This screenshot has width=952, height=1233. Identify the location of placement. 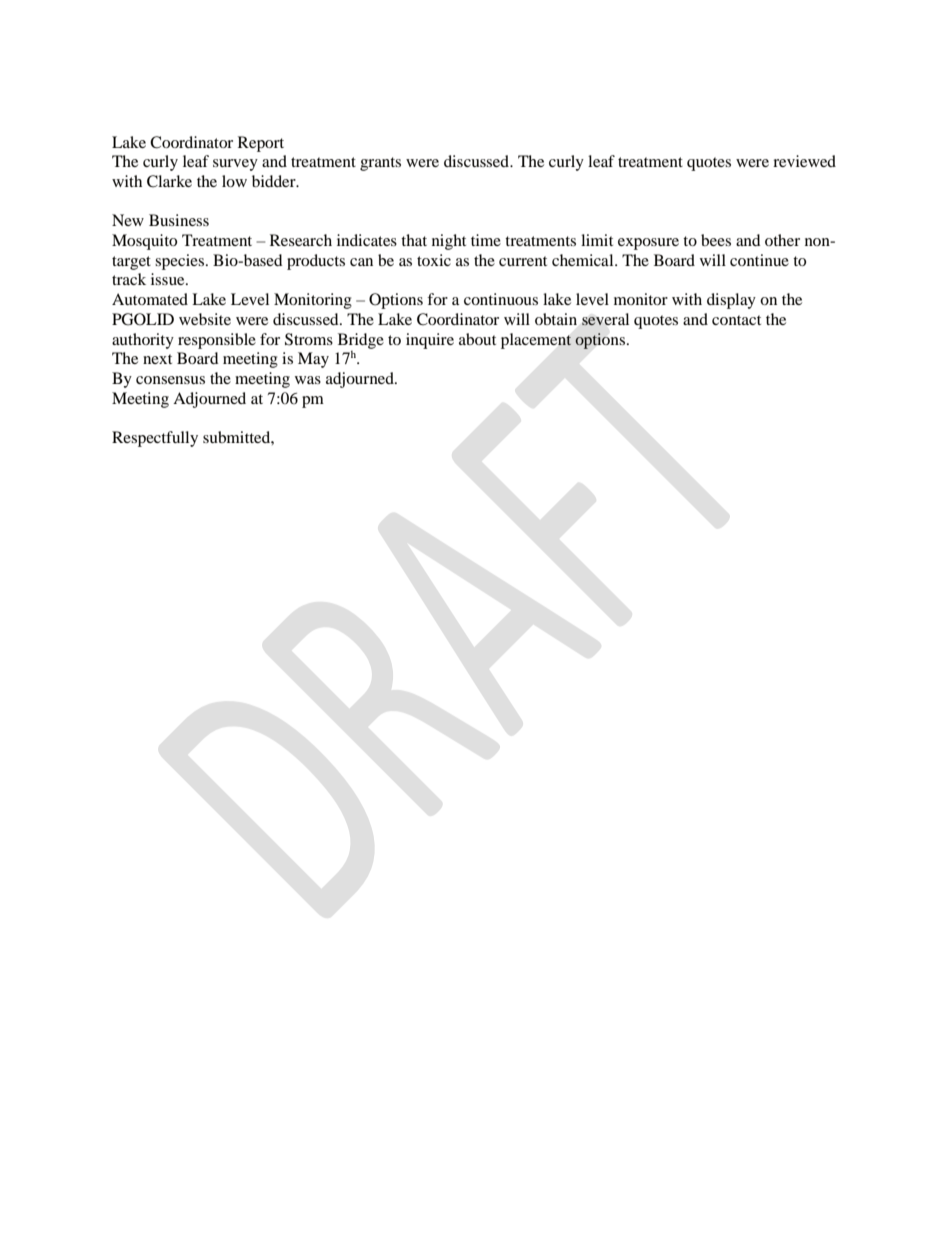
(536, 341).
